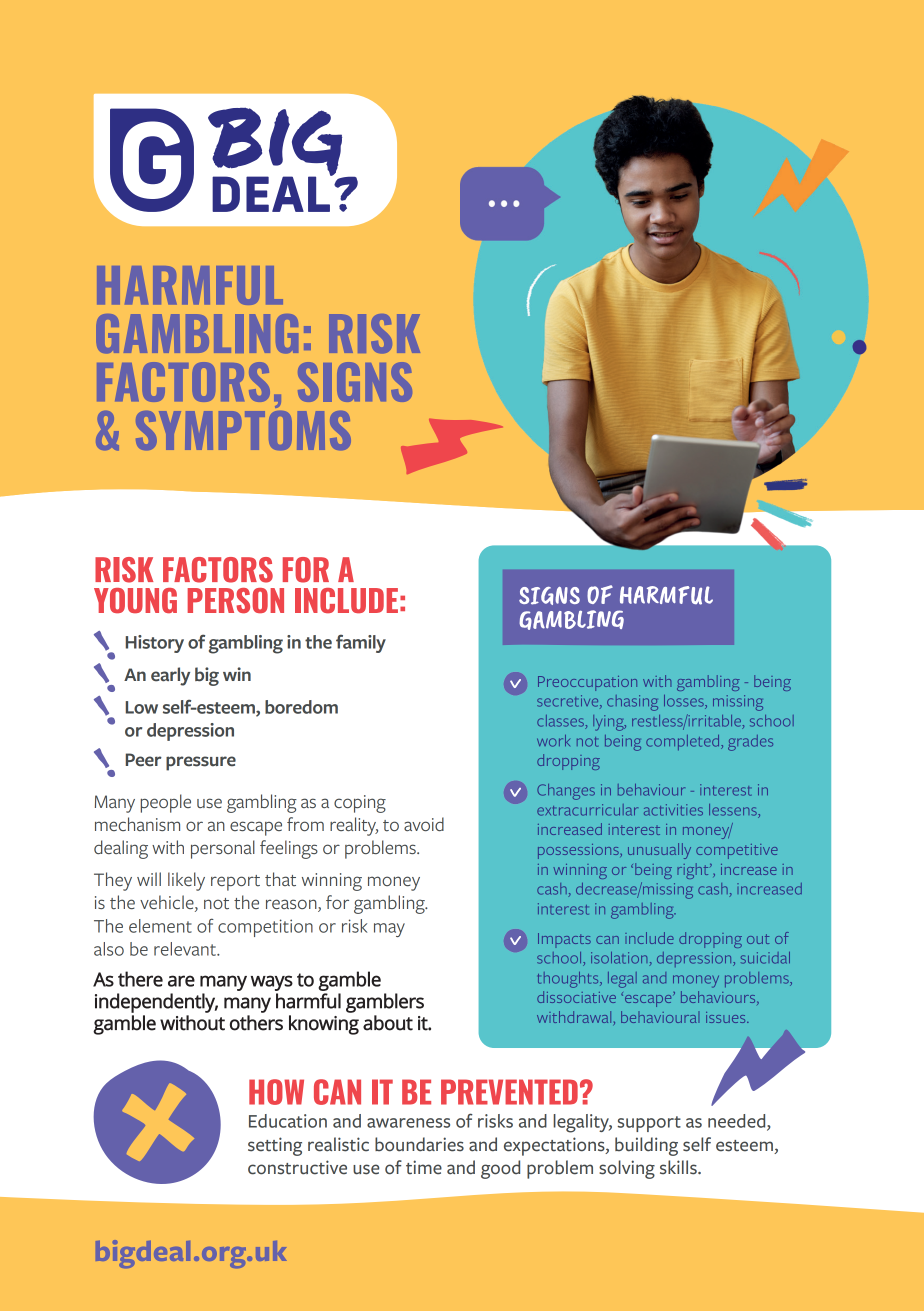 The width and height of the page is (924, 1311). Describe the element at coordinates (140, 979) in the page. I see `there` at that location.
